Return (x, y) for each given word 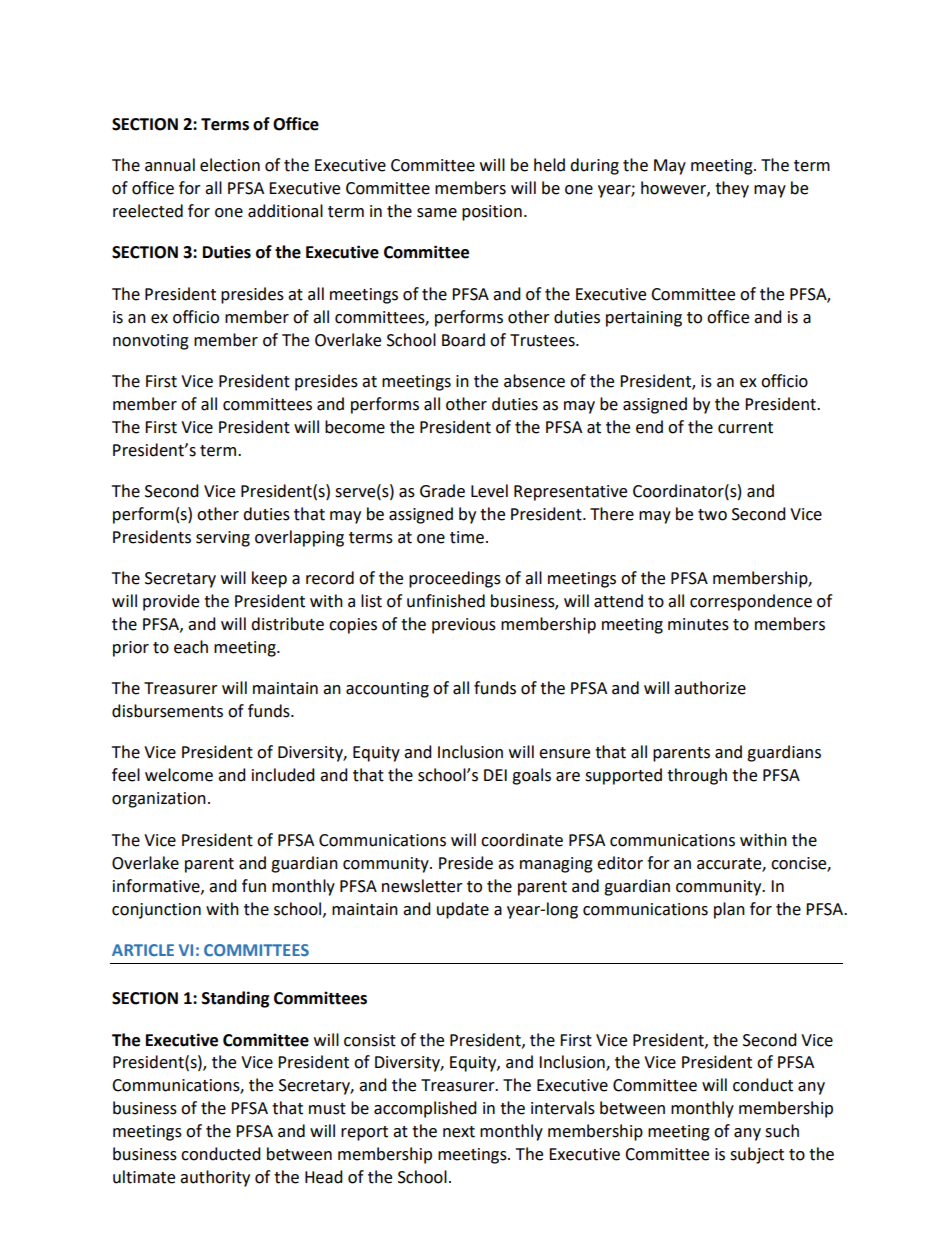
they (732, 189)
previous (464, 626)
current (745, 428)
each (191, 647)
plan (729, 910)
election (230, 165)
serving (223, 539)
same (437, 213)
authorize (710, 688)
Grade (442, 491)
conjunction (156, 911)
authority (215, 1178)
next (459, 1132)
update (463, 910)
